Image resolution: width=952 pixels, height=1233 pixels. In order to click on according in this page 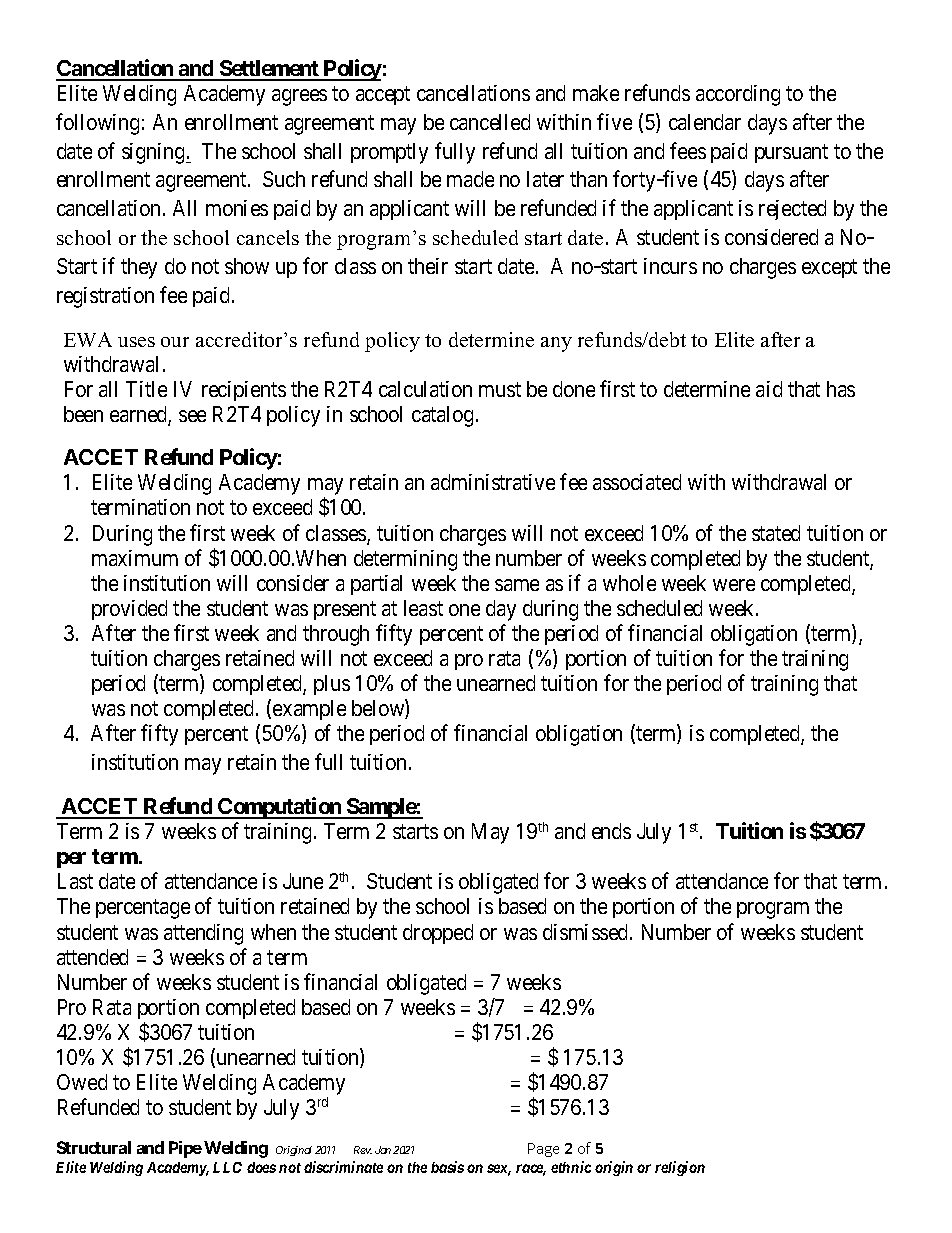, I will do `click(738, 95)`.
